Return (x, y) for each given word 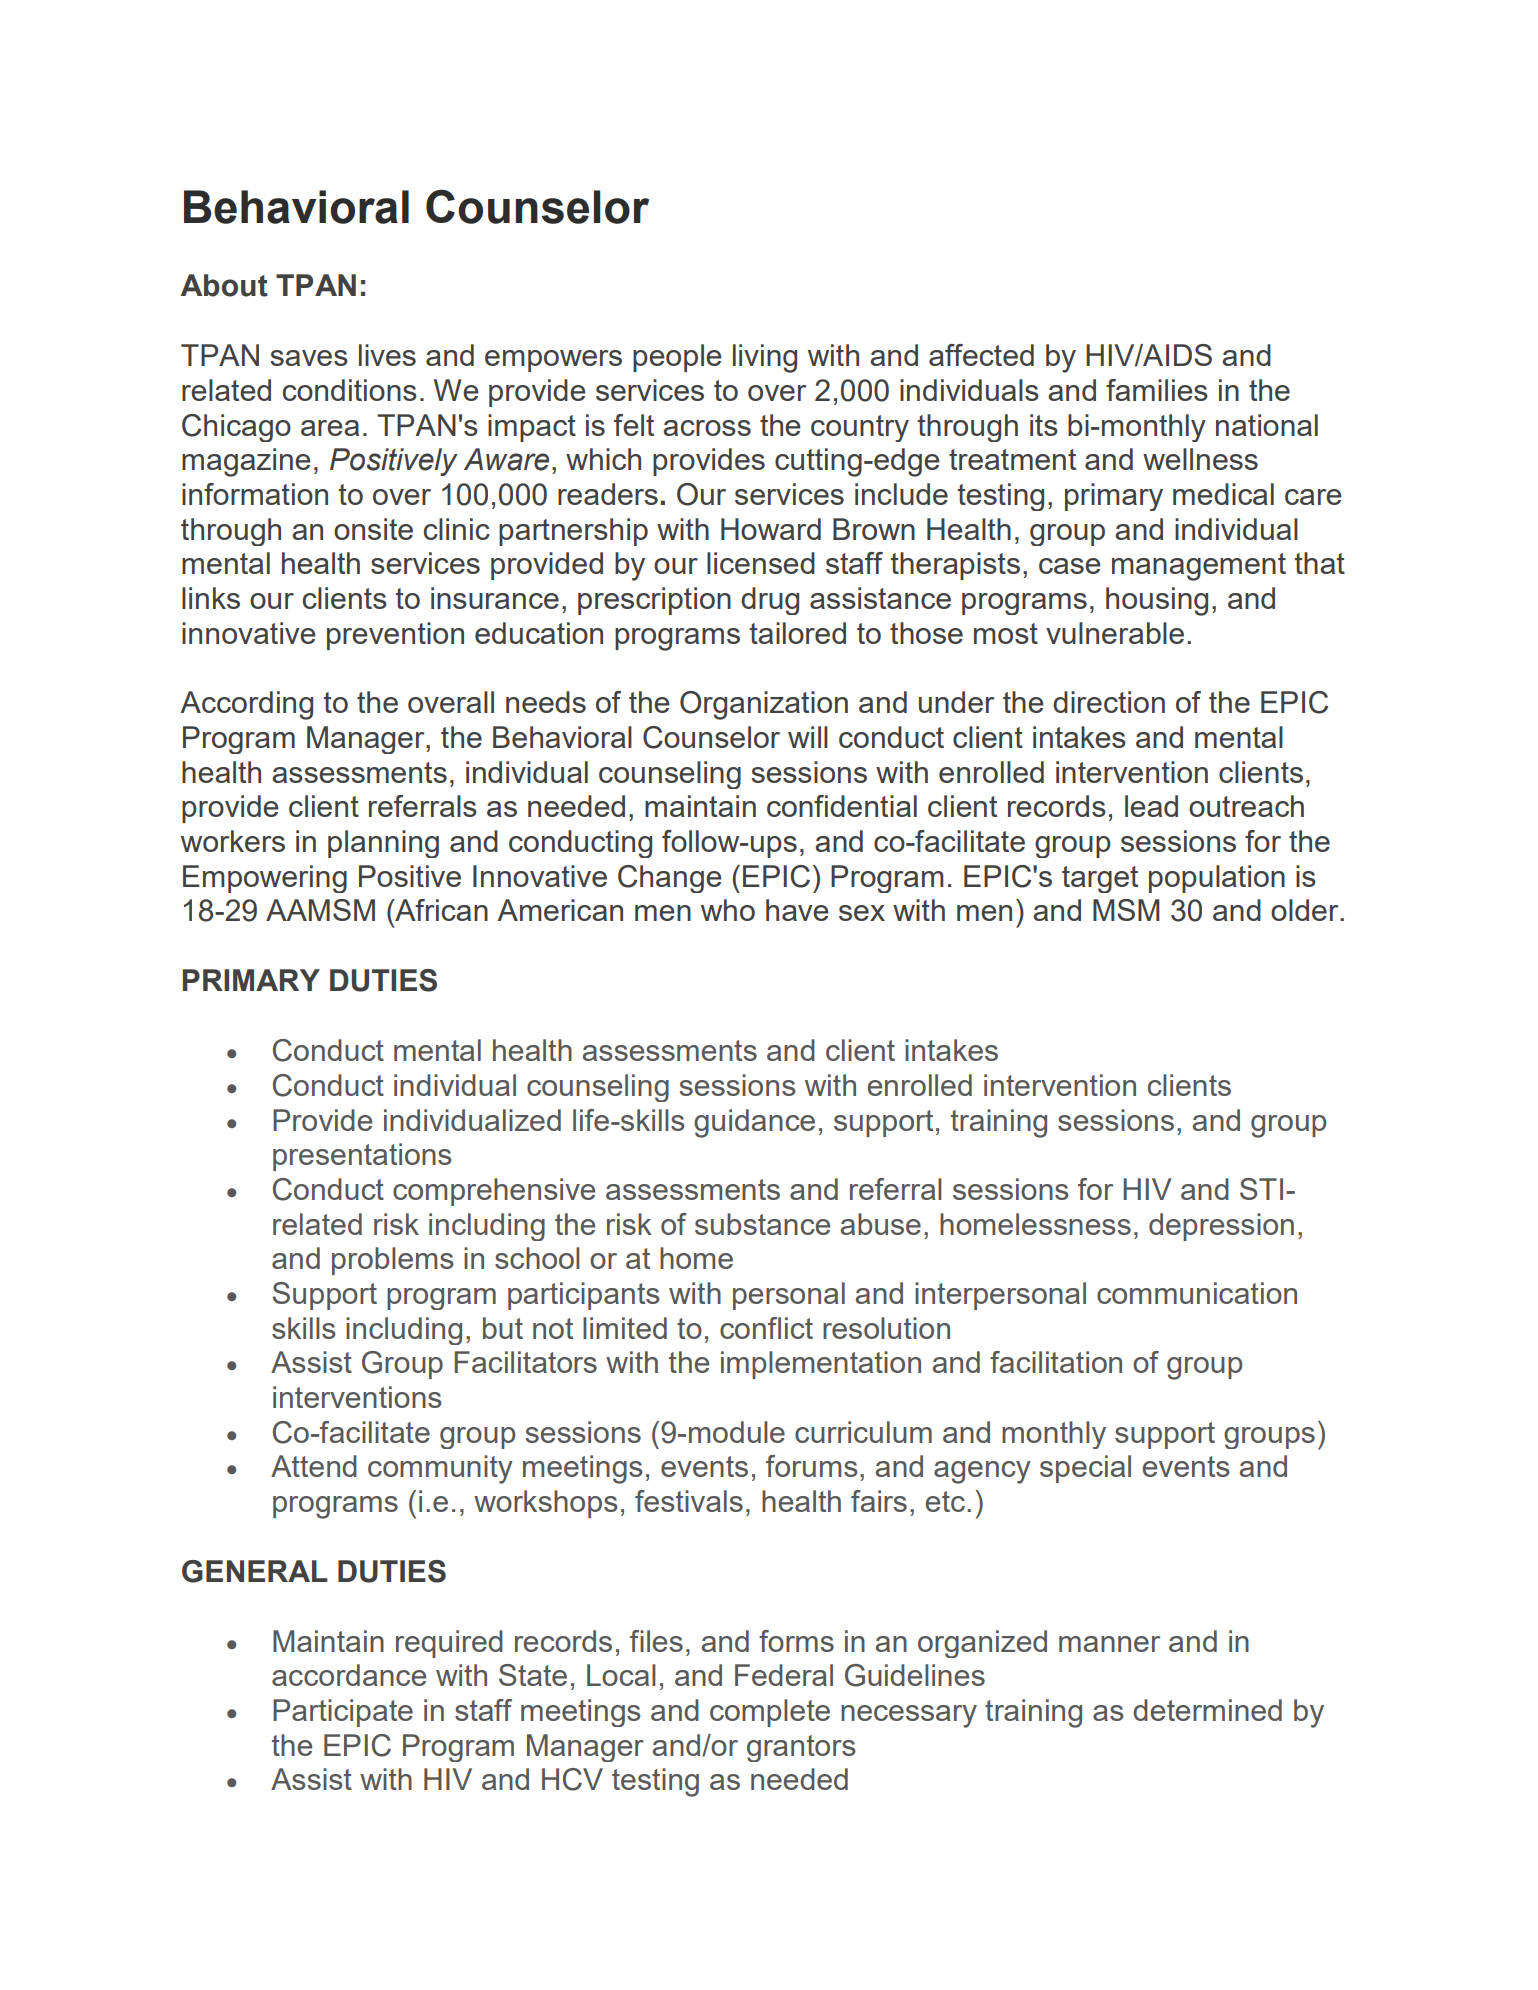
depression (1221, 1227)
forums (812, 1466)
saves (309, 358)
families (1157, 390)
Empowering (265, 879)
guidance (754, 1123)
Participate (343, 1713)
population (1217, 879)
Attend (314, 1466)
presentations (362, 1157)
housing (1157, 601)
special (1085, 1469)
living (765, 358)
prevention (395, 636)
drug (770, 601)
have (797, 910)
